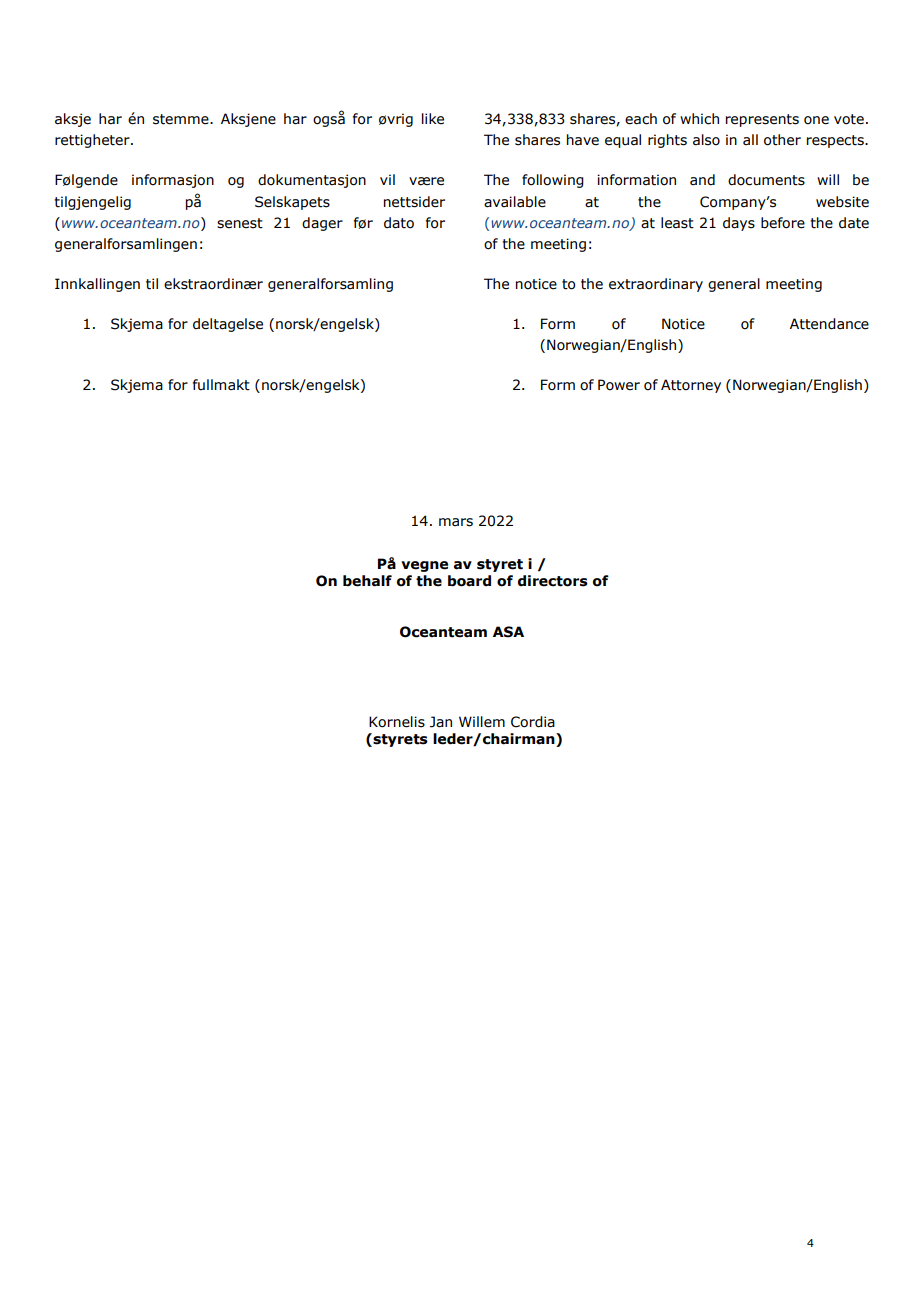 This image has width=924, height=1308. I want to click on Jan, so click(441, 722).
